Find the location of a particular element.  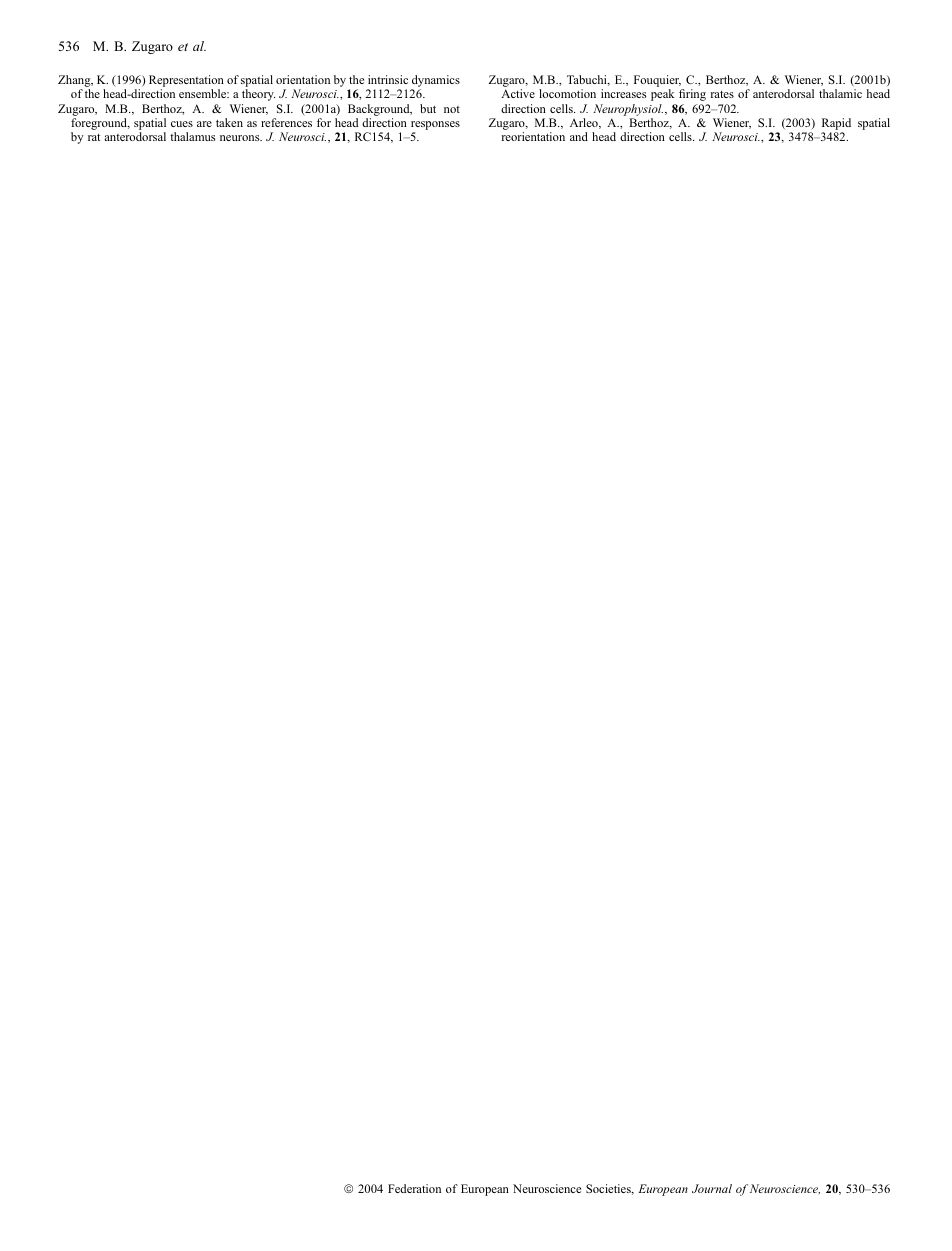

not is located at coordinates (452, 109).
